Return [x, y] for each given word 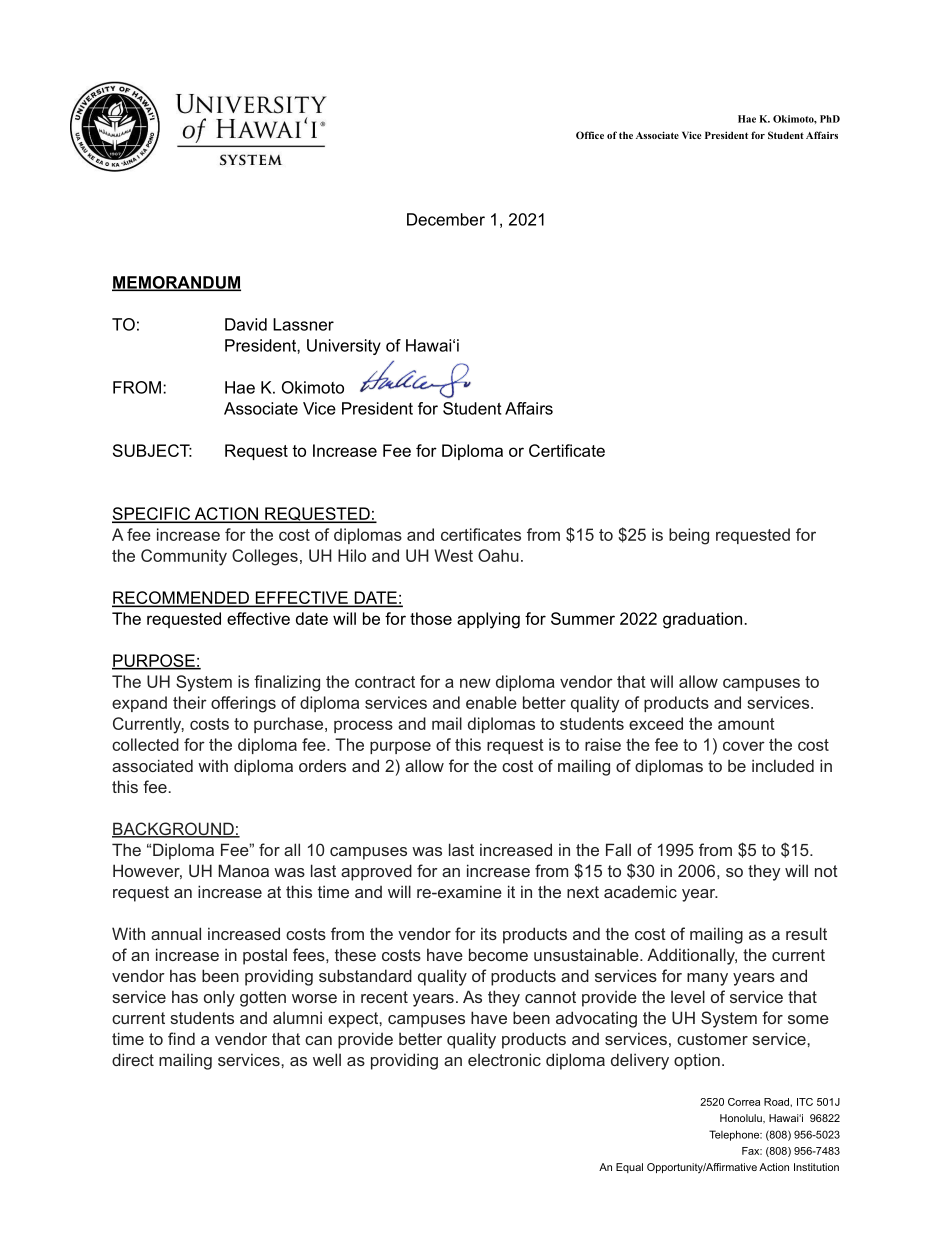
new [475, 683]
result [806, 933]
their [190, 702]
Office [590, 135]
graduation [702, 620]
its [489, 933]
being [689, 536]
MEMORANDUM [176, 283]
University [344, 347]
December [446, 219]
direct [133, 1059]
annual [176, 933]
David [246, 324]
